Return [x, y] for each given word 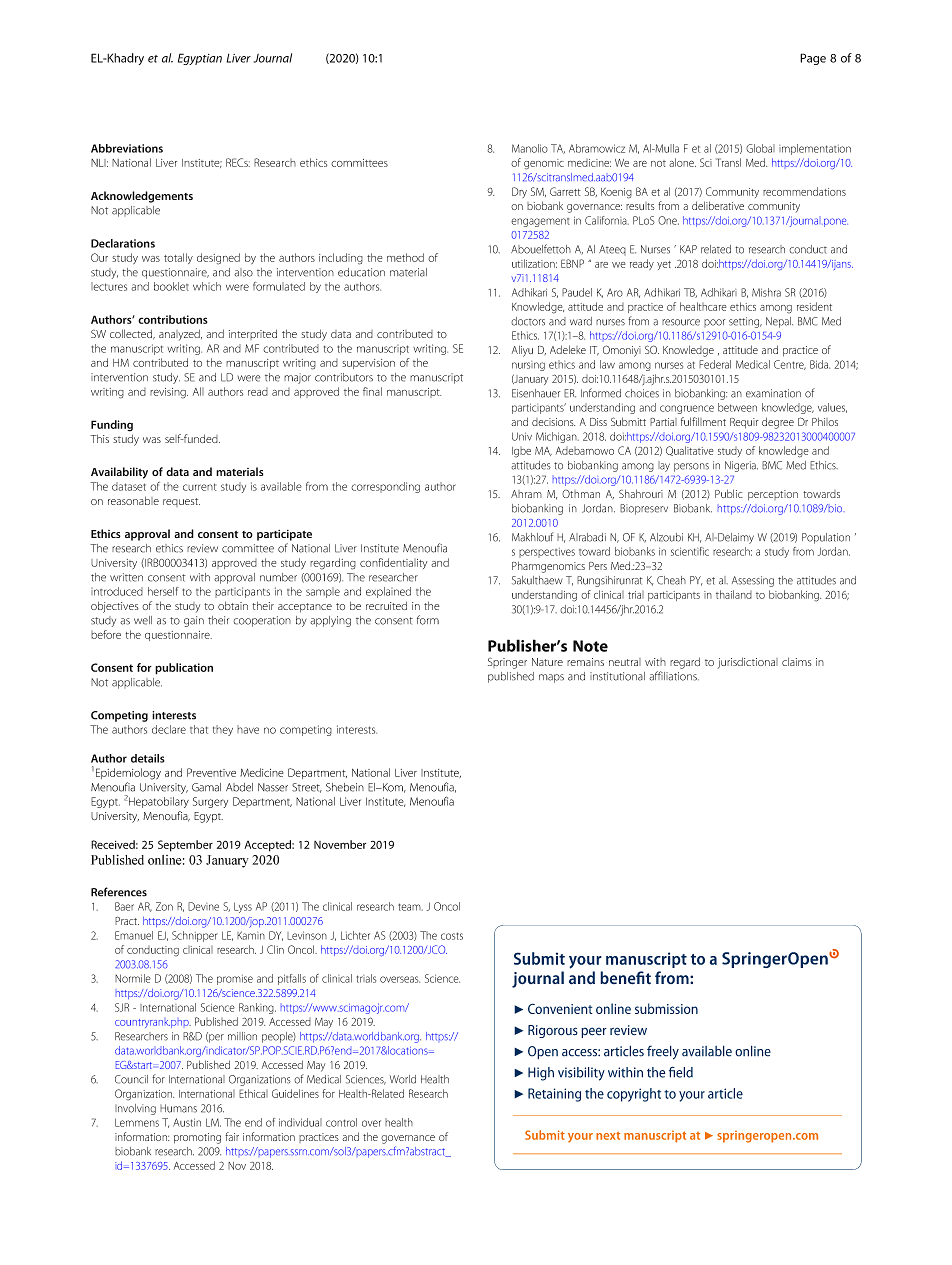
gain [194, 621]
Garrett [565, 191]
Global [760, 148]
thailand [734, 594]
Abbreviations [127, 148]
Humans [178, 1108]
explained [388, 592]
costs [452, 936]
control [341, 1122]
